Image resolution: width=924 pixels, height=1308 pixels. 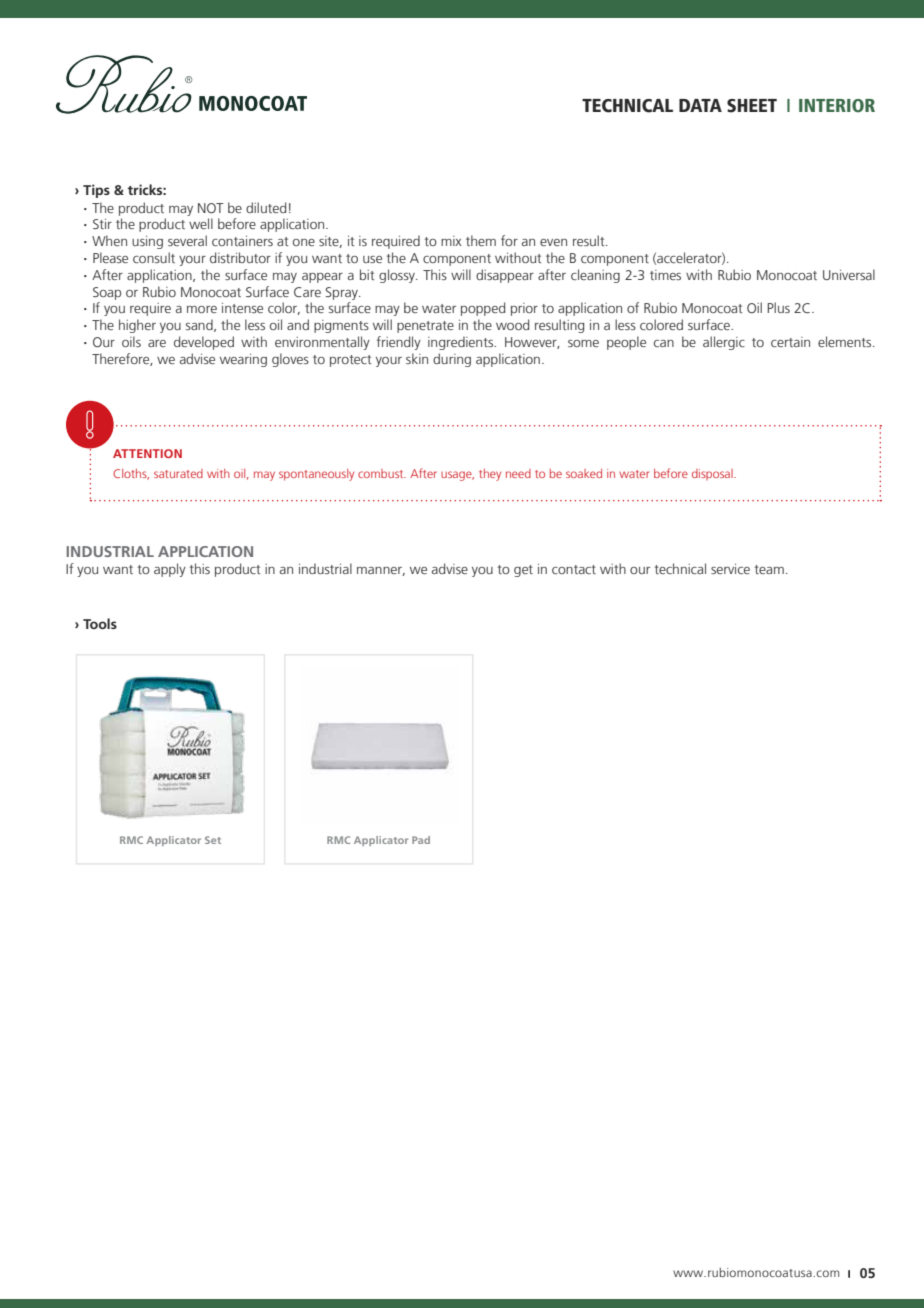 I want to click on saturated, so click(x=178, y=473).
